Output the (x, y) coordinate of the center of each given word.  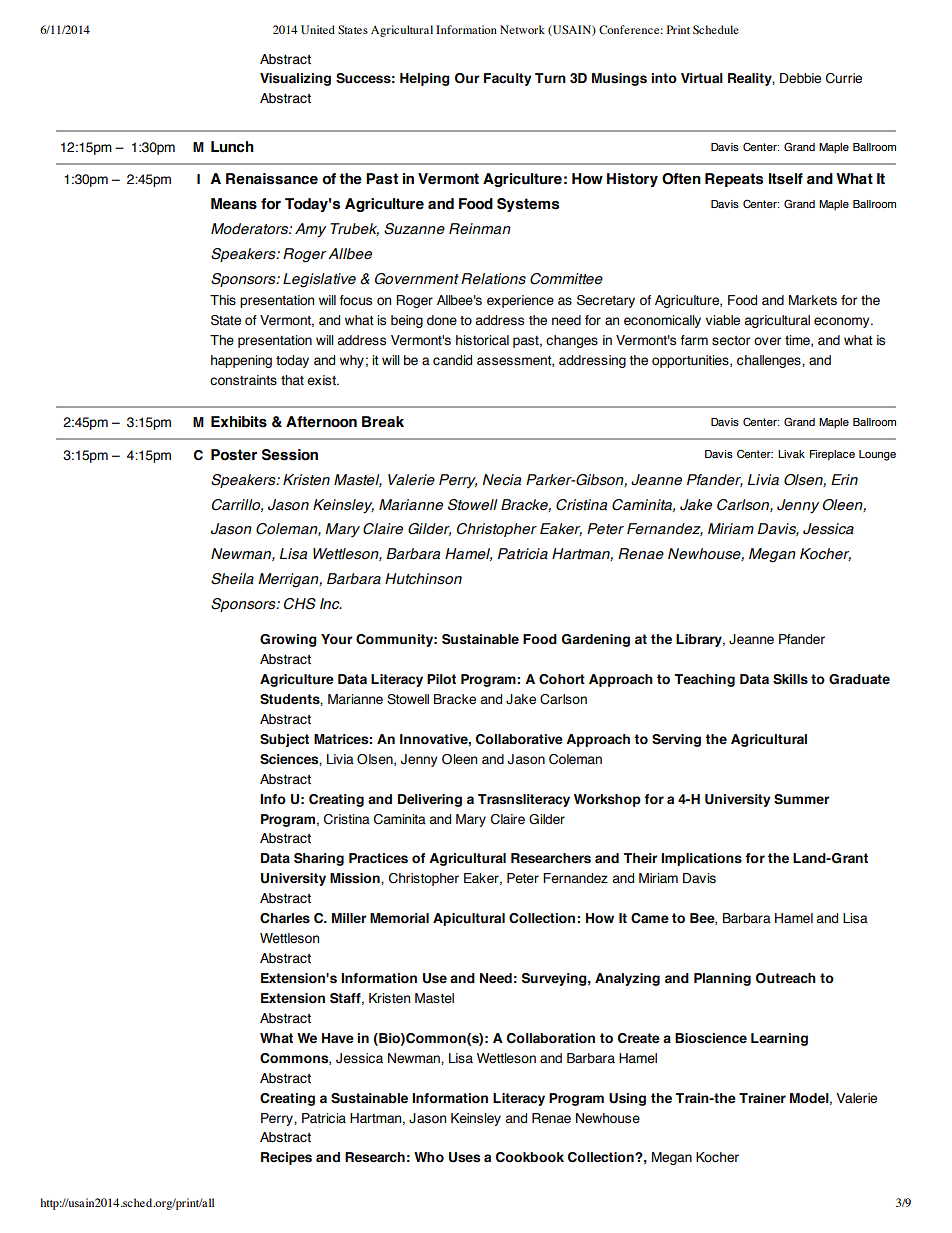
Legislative (319, 280)
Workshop (607, 800)
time (798, 341)
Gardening (596, 640)
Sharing (319, 859)
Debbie (800, 78)
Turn (550, 78)
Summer (802, 799)
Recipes (286, 1158)
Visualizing (295, 79)
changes (572, 341)
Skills (790, 679)
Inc (331, 604)
